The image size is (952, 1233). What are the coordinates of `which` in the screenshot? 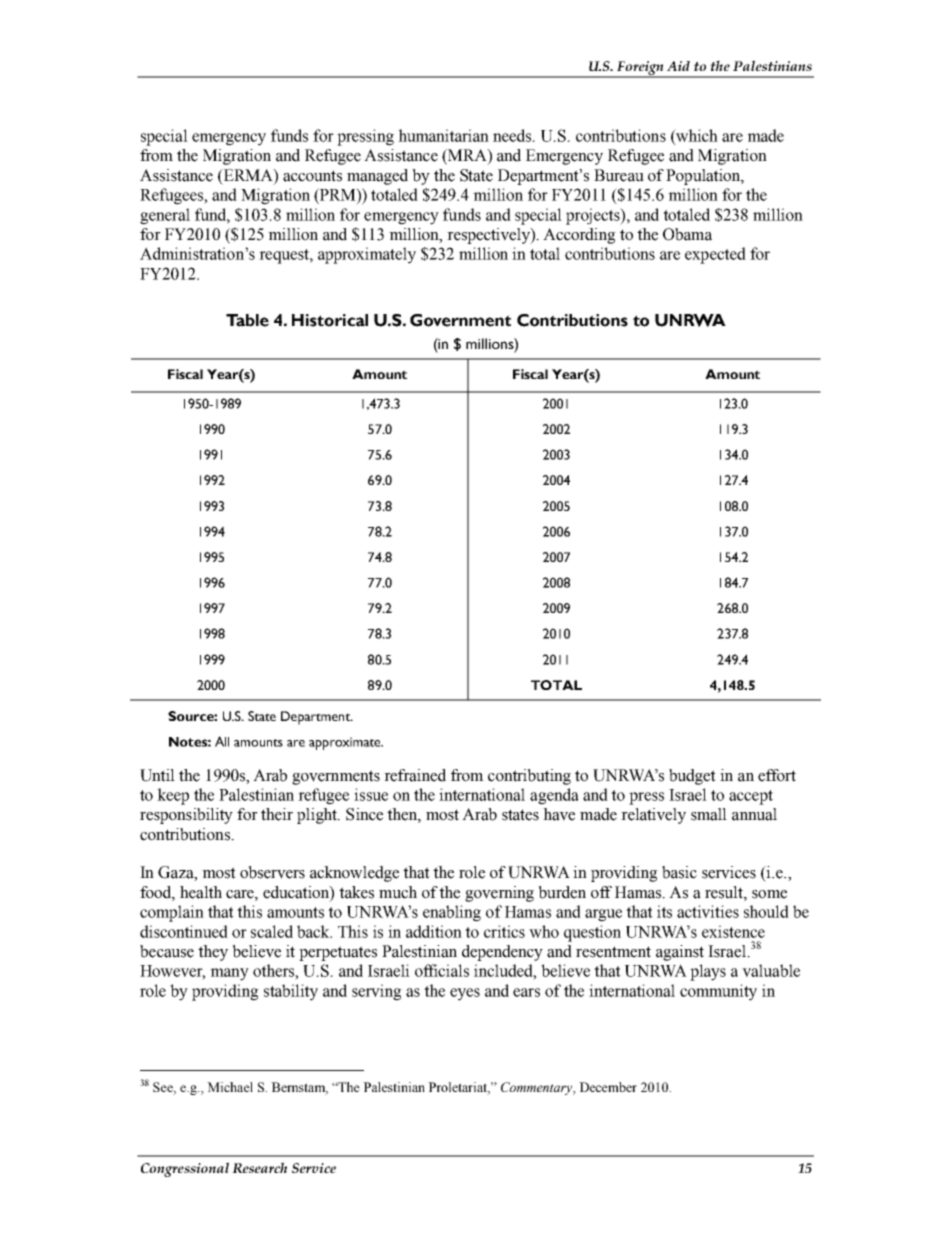 It's located at (696, 136).
